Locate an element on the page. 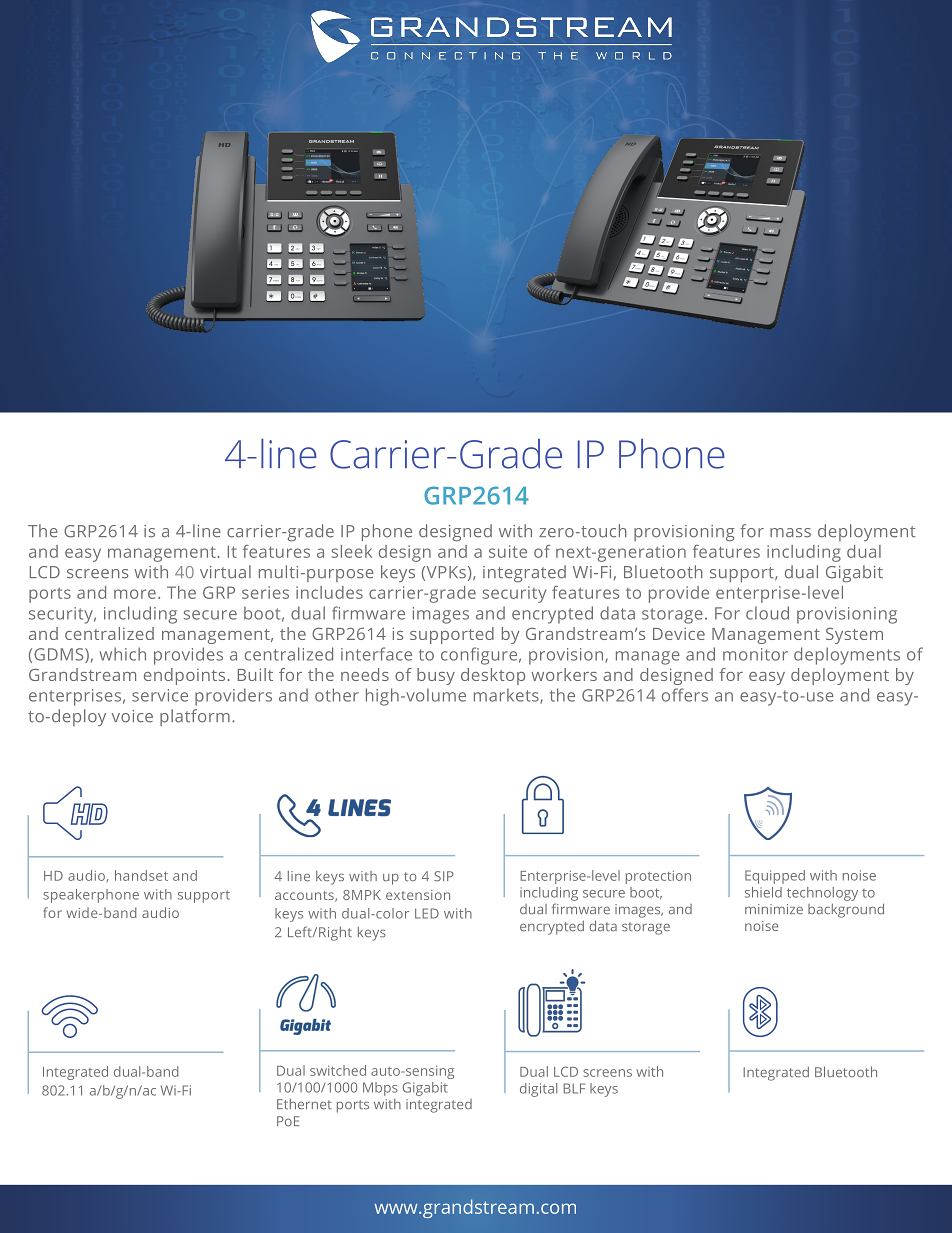 This page has width=952, height=1233. suite is located at coordinates (508, 551).
